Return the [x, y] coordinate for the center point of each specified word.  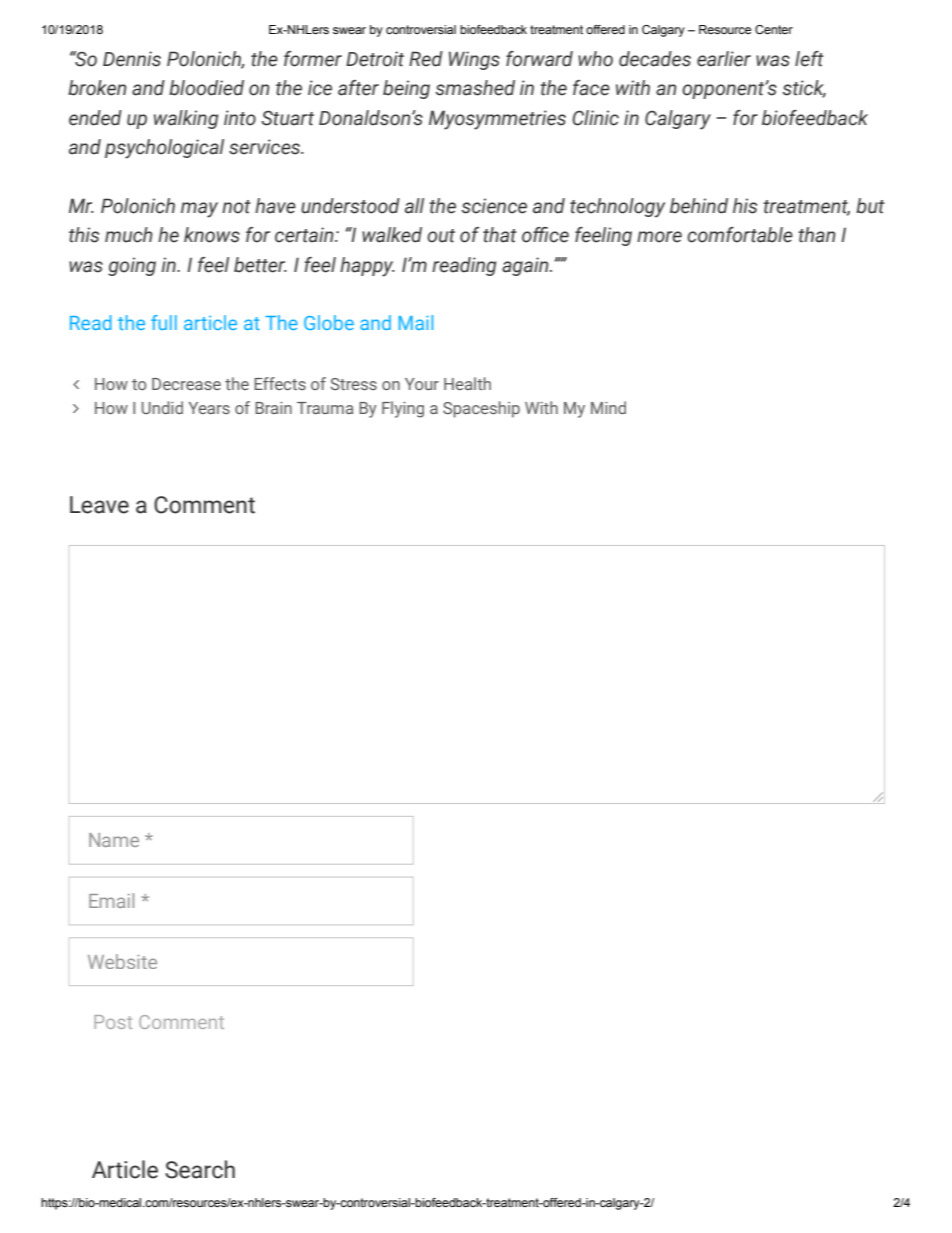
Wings [474, 60]
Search [200, 1169]
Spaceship [481, 409]
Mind [608, 407]
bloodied [206, 88]
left [809, 59]
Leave [99, 505]
